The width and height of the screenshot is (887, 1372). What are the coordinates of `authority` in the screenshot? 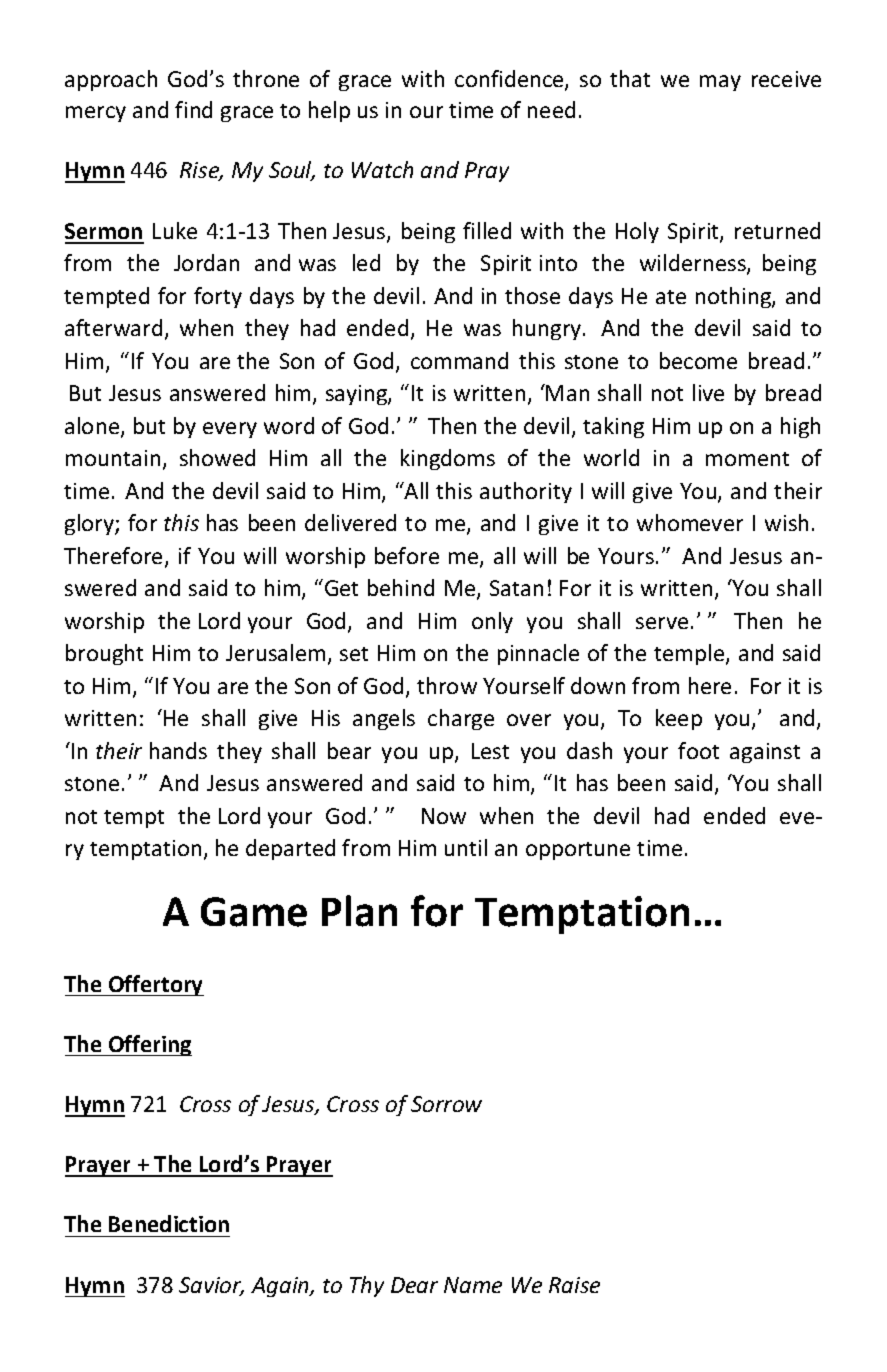 It's located at (526, 492).
